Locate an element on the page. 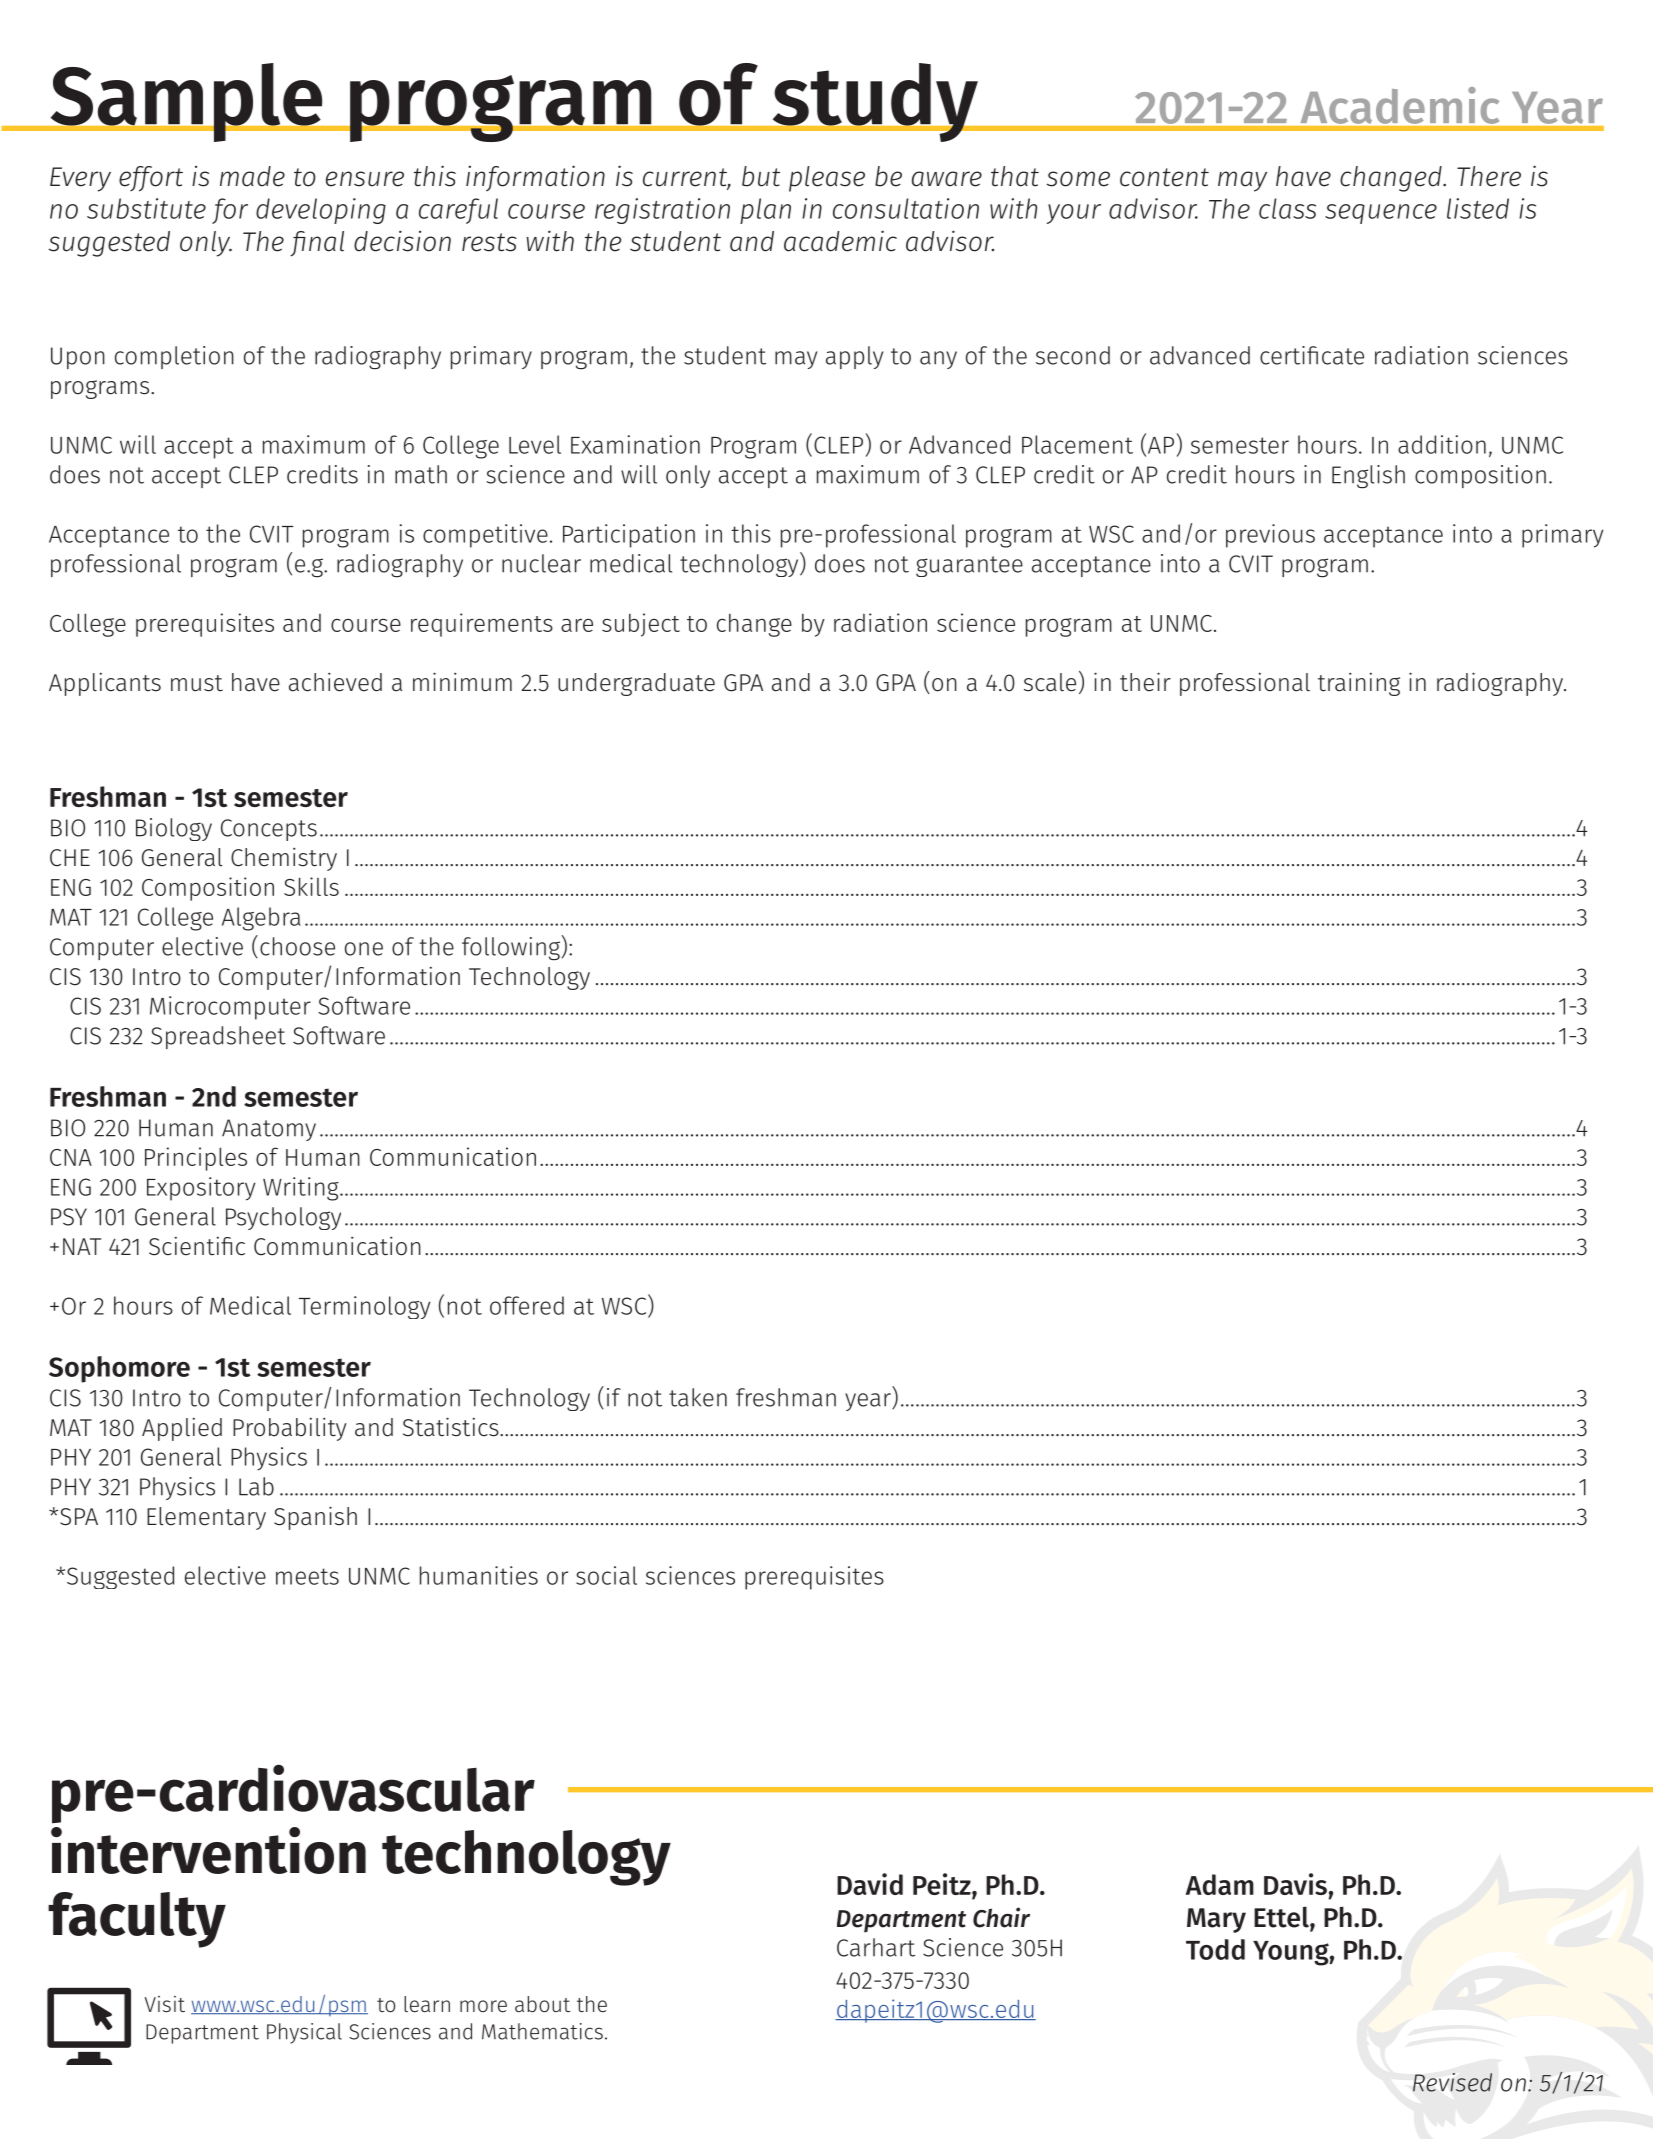 Image resolution: width=1653 pixels, height=2139 pixels. Davis is located at coordinates (1295, 1884).
